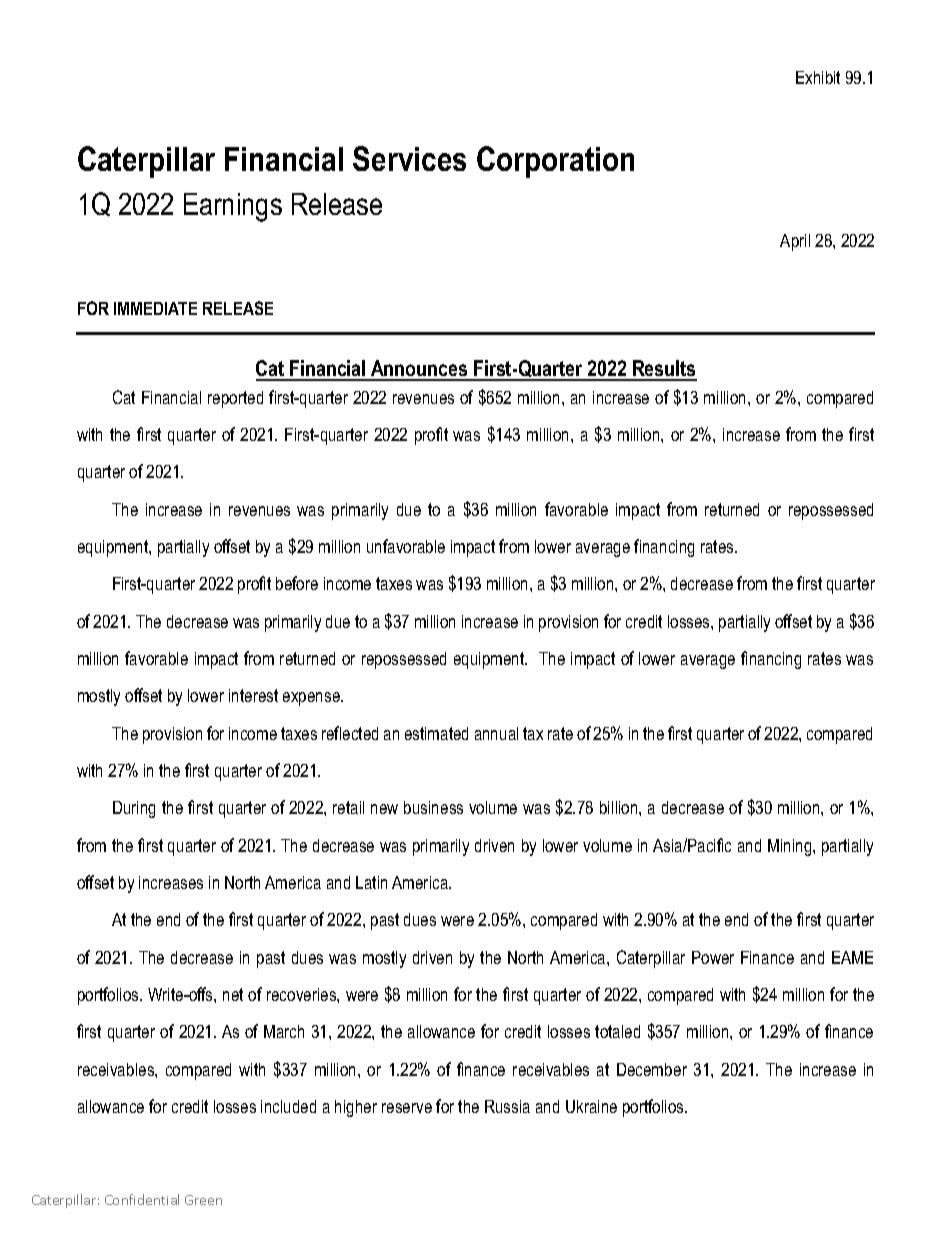 The image size is (952, 1233). What do you see at coordinates (713, 957) in the screenshot?
I see `Power` at bounding box center [713, 957].
